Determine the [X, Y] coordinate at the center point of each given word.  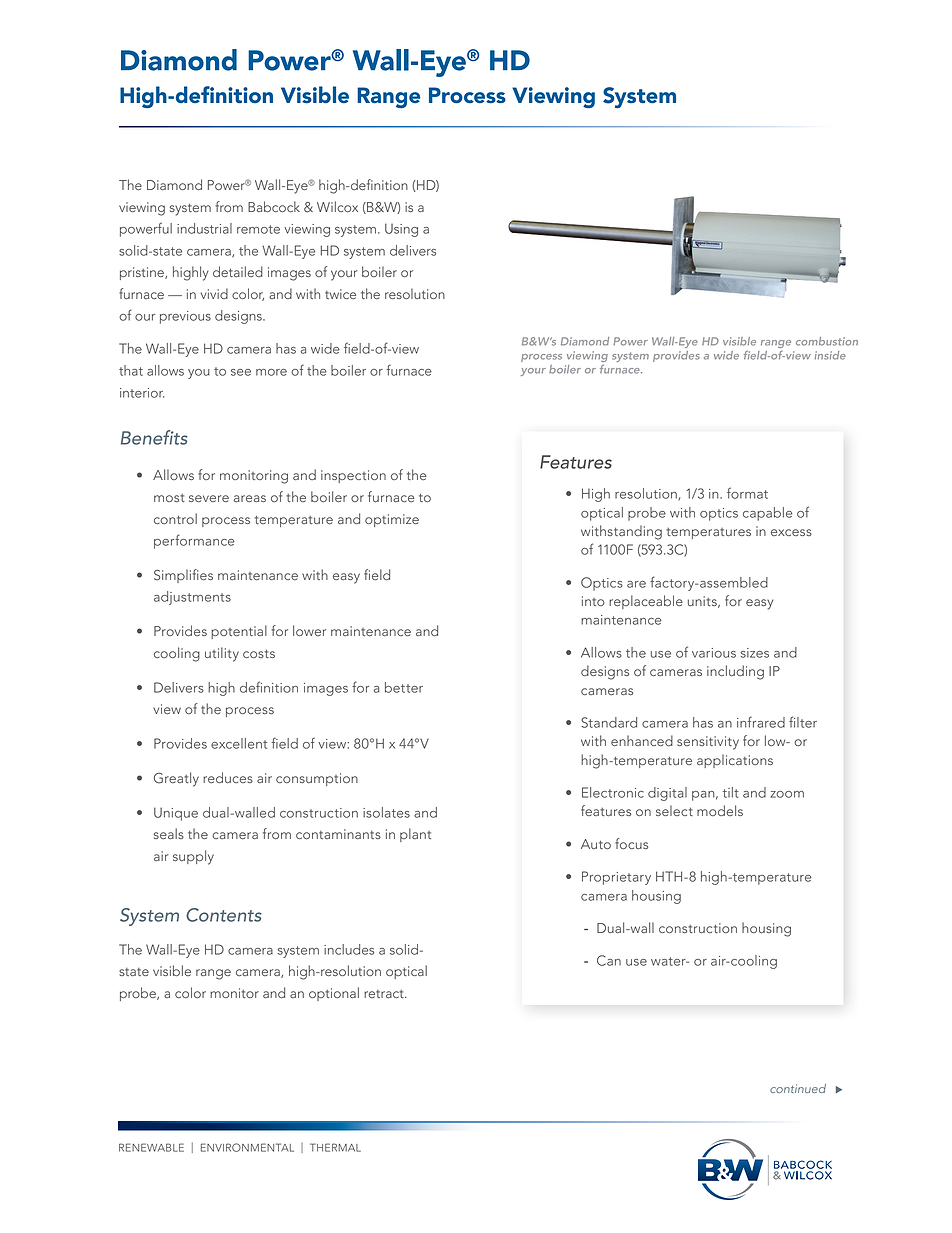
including [735, 672]
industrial [204, 228]
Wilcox [337, 206]
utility [222, 654]
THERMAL [335, 1147]
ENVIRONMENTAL [247, 1147]
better [404, 687]
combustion [827, 341]
